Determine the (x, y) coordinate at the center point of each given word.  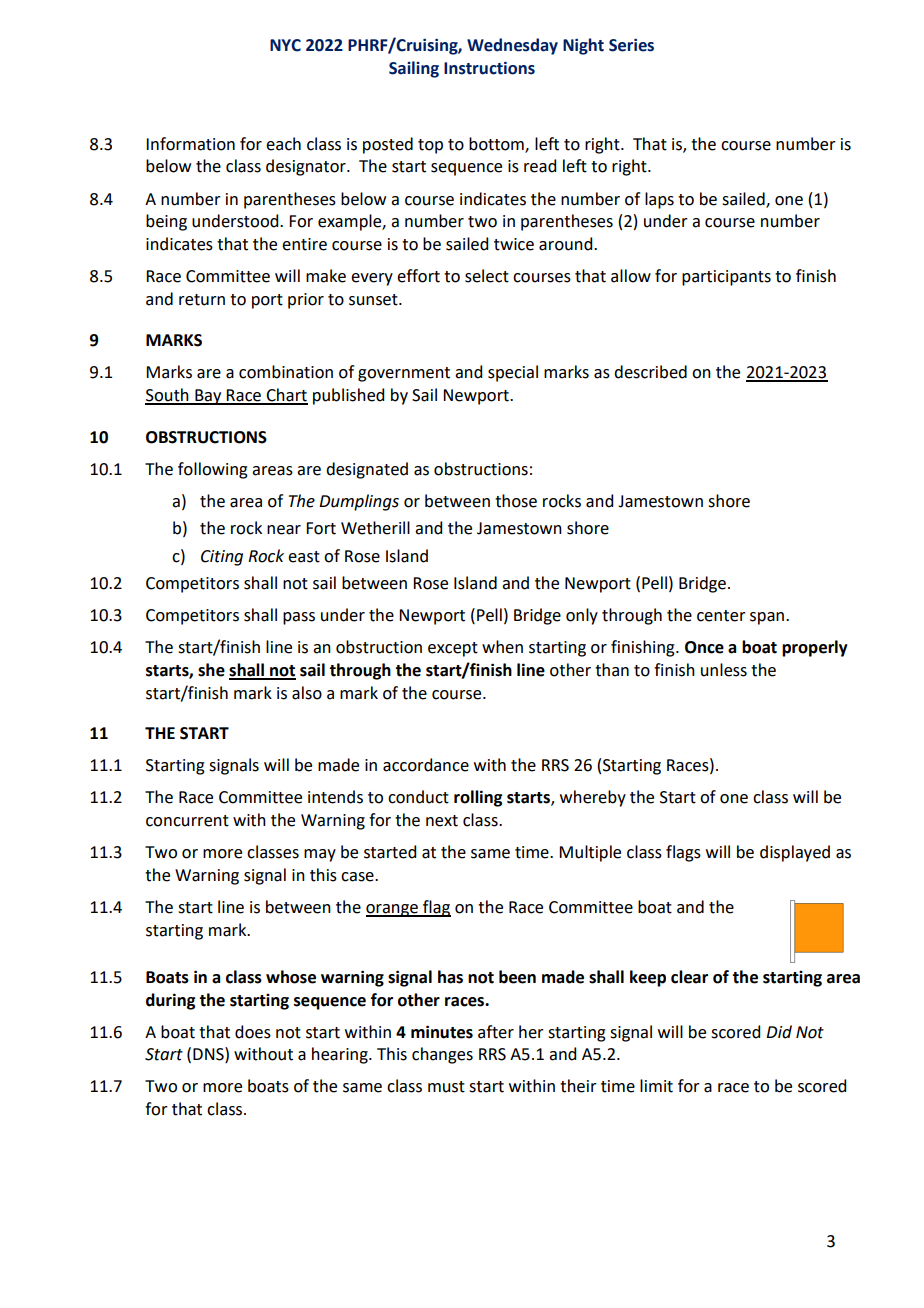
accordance (426, 765)
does (253, 1032)
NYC (285, 45)
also (307, 693)
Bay (208, 397)
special (513, 373)
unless (724, 670)
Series (631, 45)
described (650, 372)
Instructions (489, 68)
